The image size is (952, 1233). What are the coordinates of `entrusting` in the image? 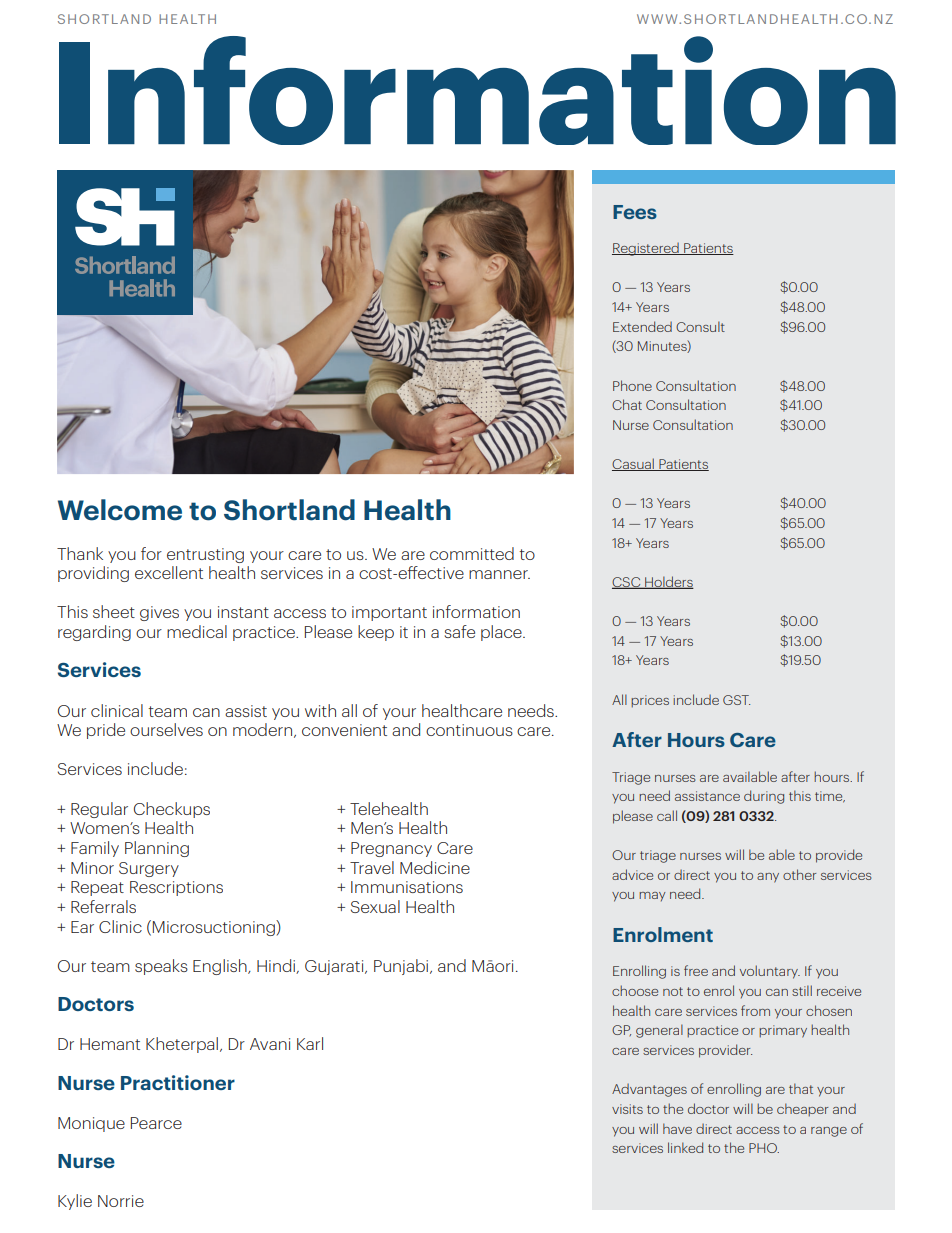 It's located at (205, 555).
